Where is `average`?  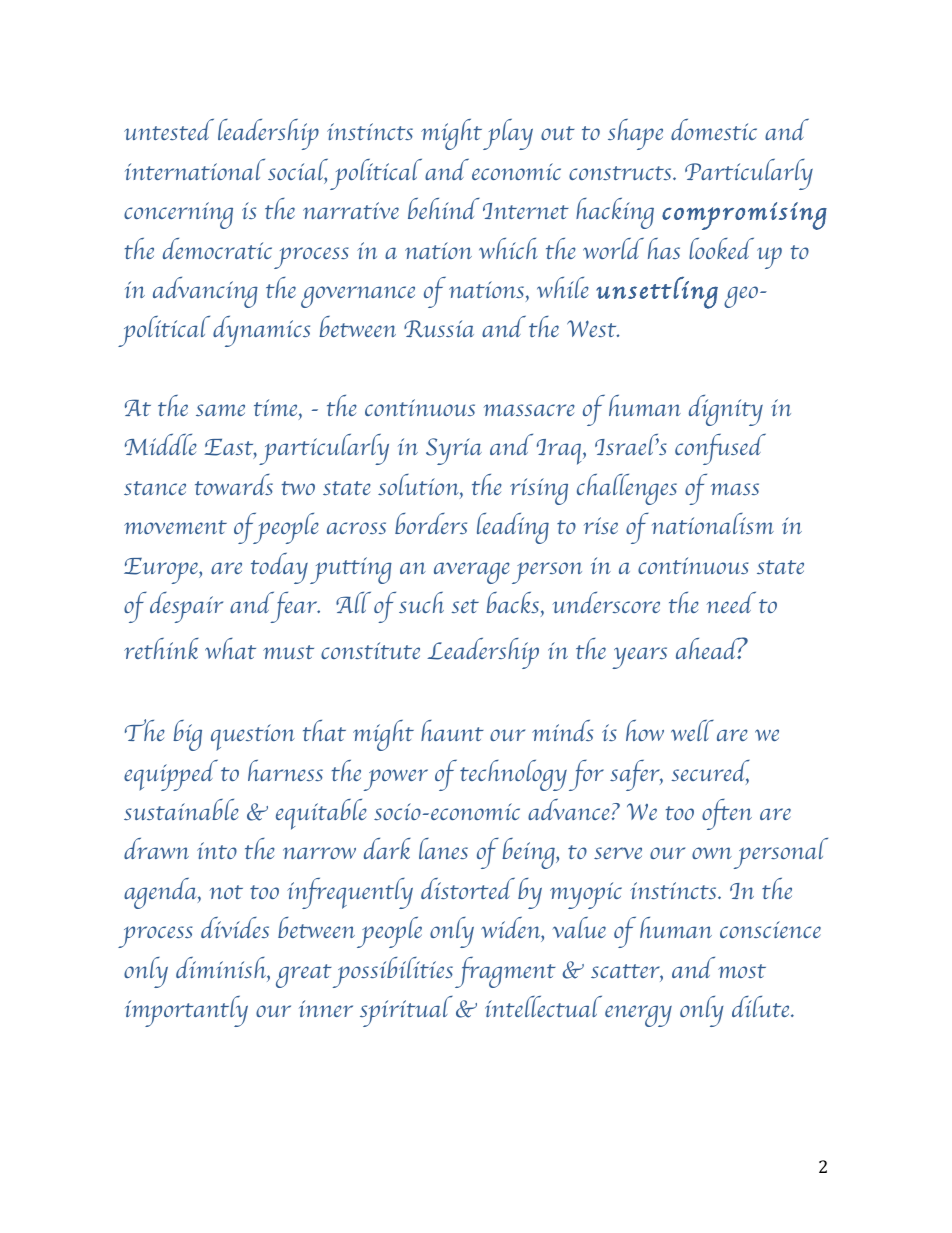 average is located at coordinates (472, 573).
